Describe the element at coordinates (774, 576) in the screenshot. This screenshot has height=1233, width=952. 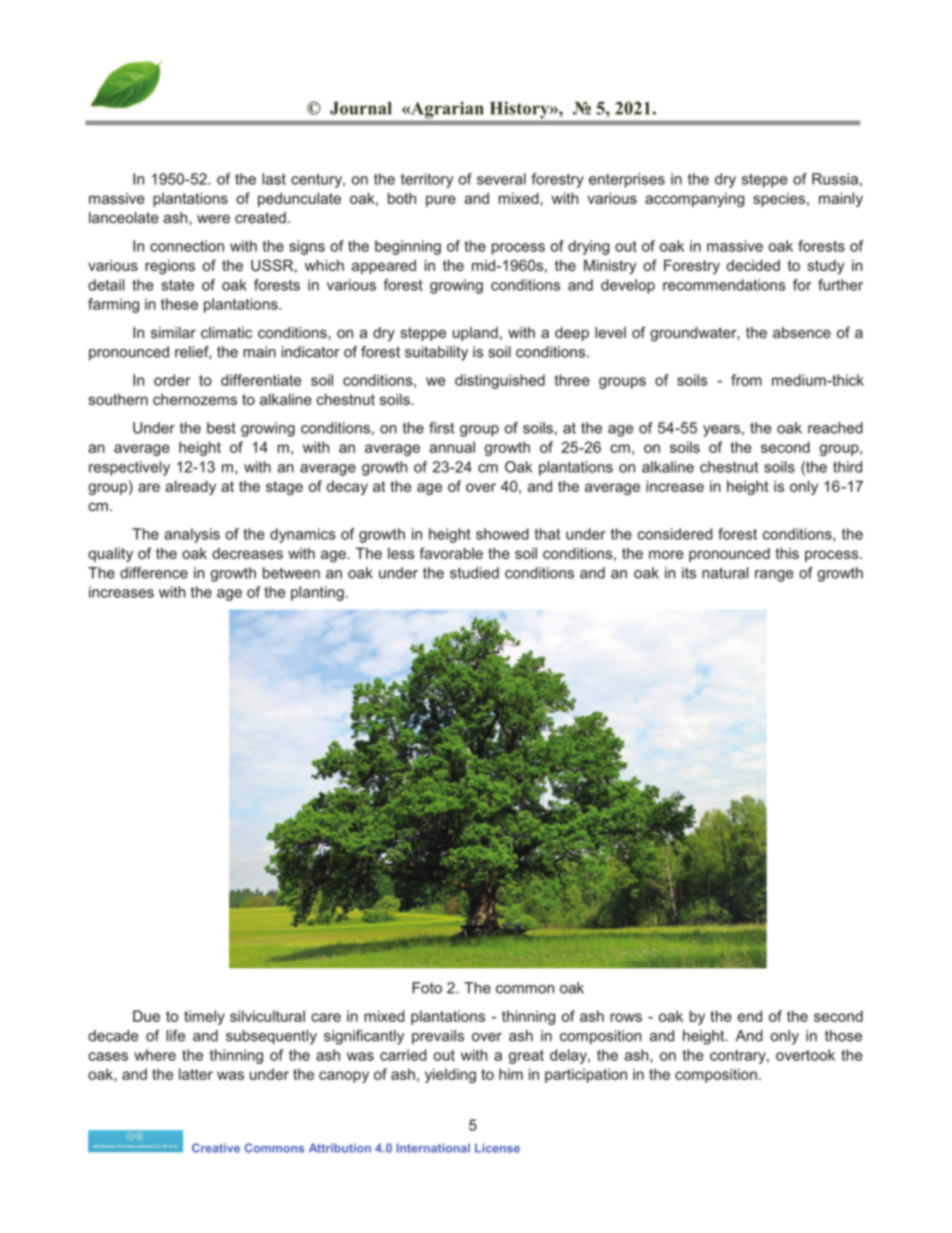
I see `range` at that location.
